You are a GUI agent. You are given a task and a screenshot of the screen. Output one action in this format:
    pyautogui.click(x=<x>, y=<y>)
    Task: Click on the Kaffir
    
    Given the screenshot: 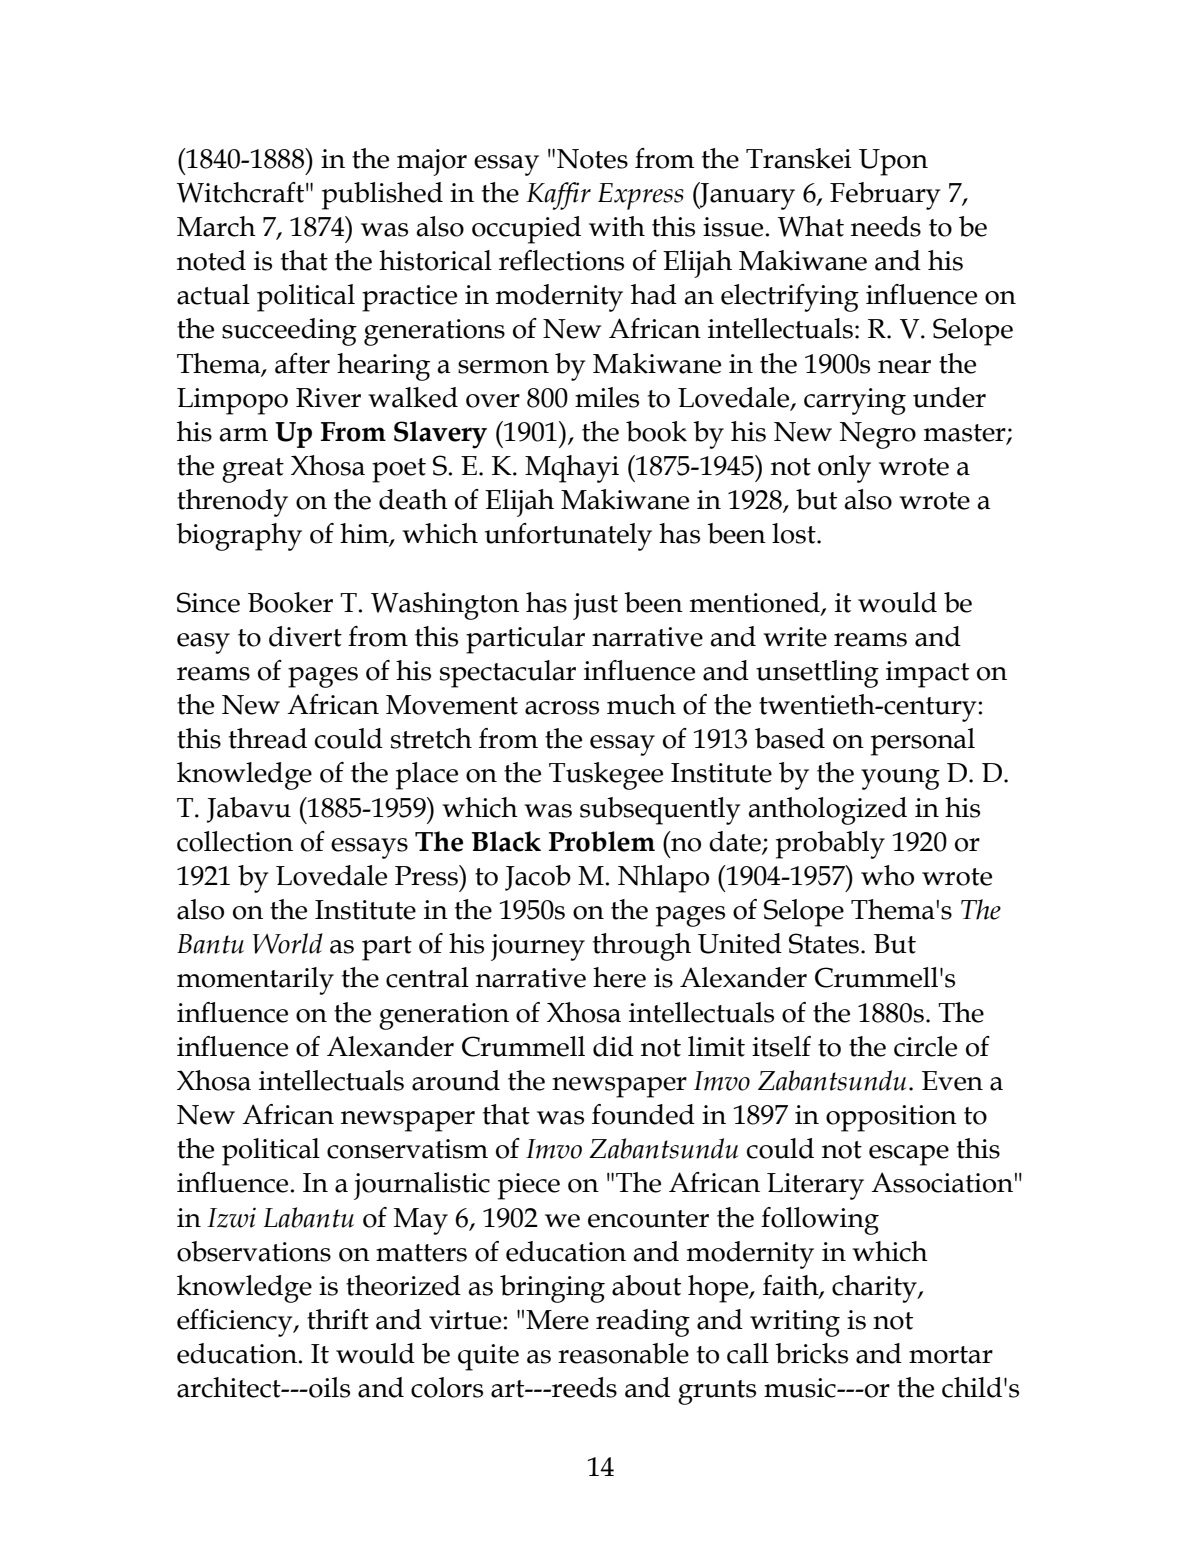 What is the action you would take?
    pyautogui.click(x=559, y=196)
